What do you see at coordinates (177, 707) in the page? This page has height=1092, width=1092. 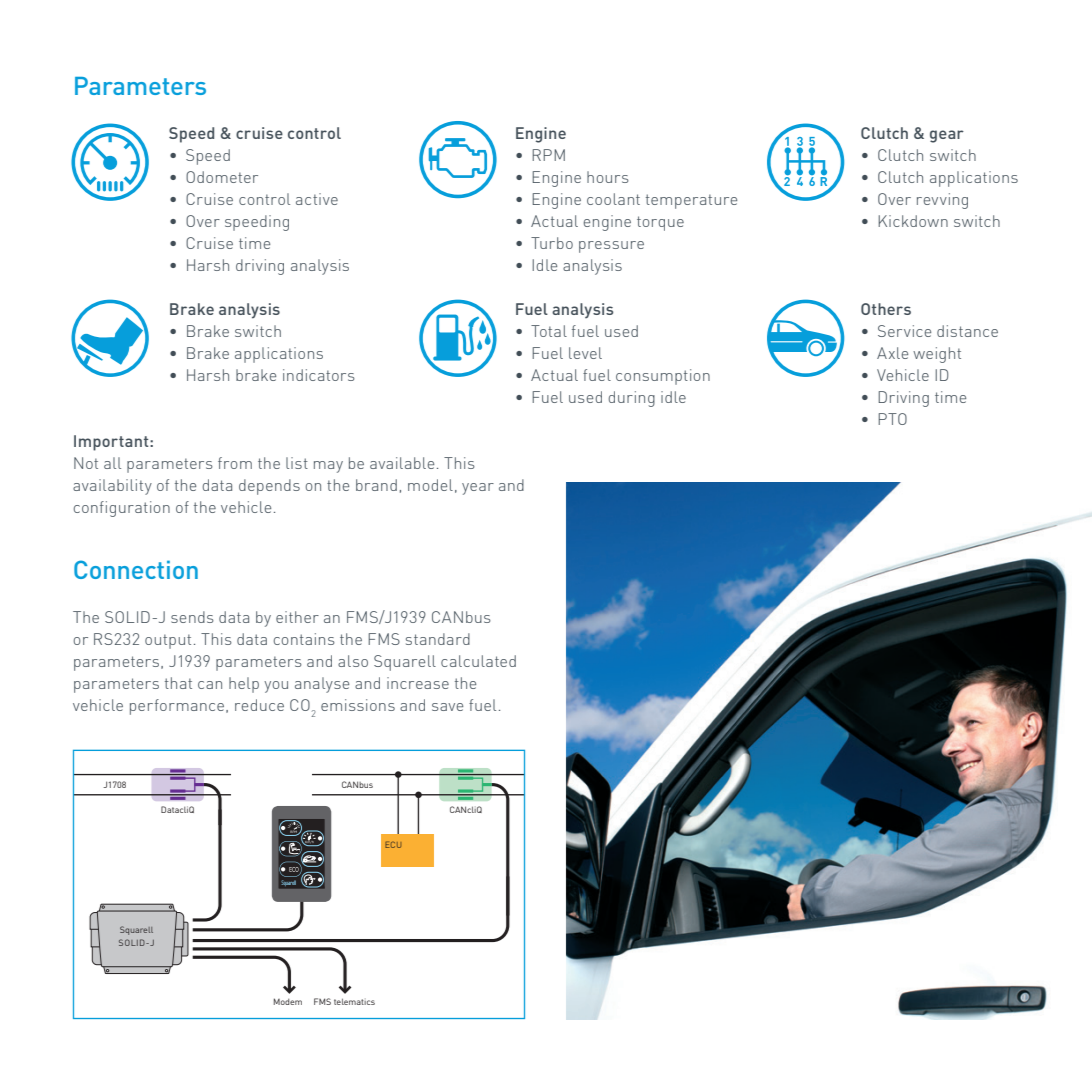 I see `performance` at bounding box center [177, 707].
